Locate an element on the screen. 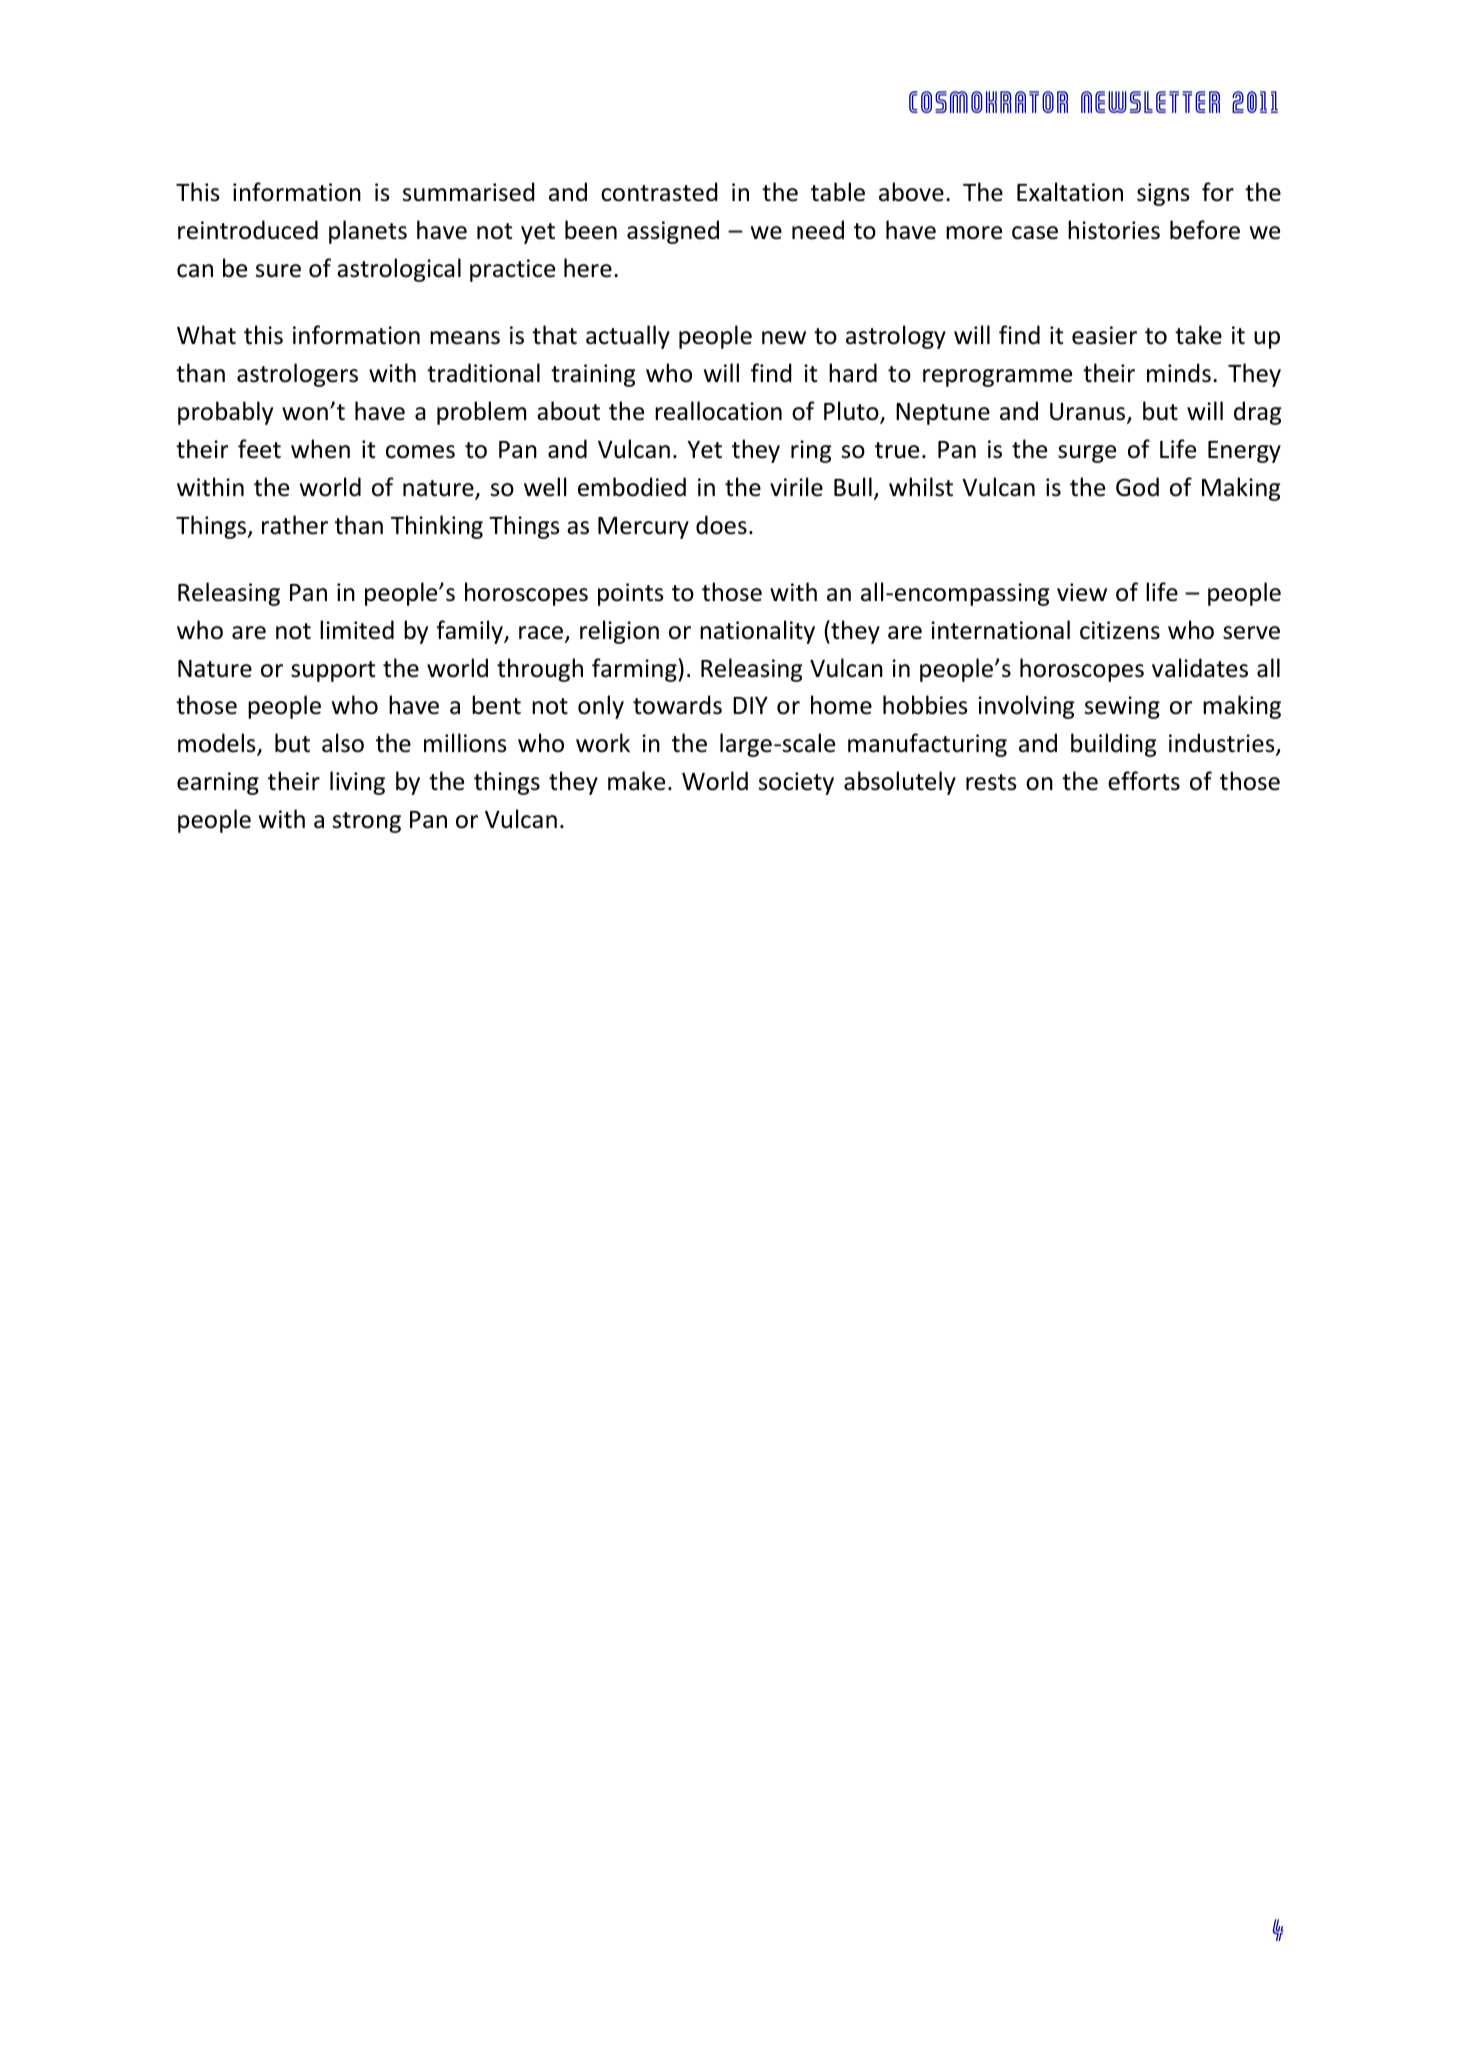 The image size is (1458, 2063). virile is located at coordinates (796, 487).
